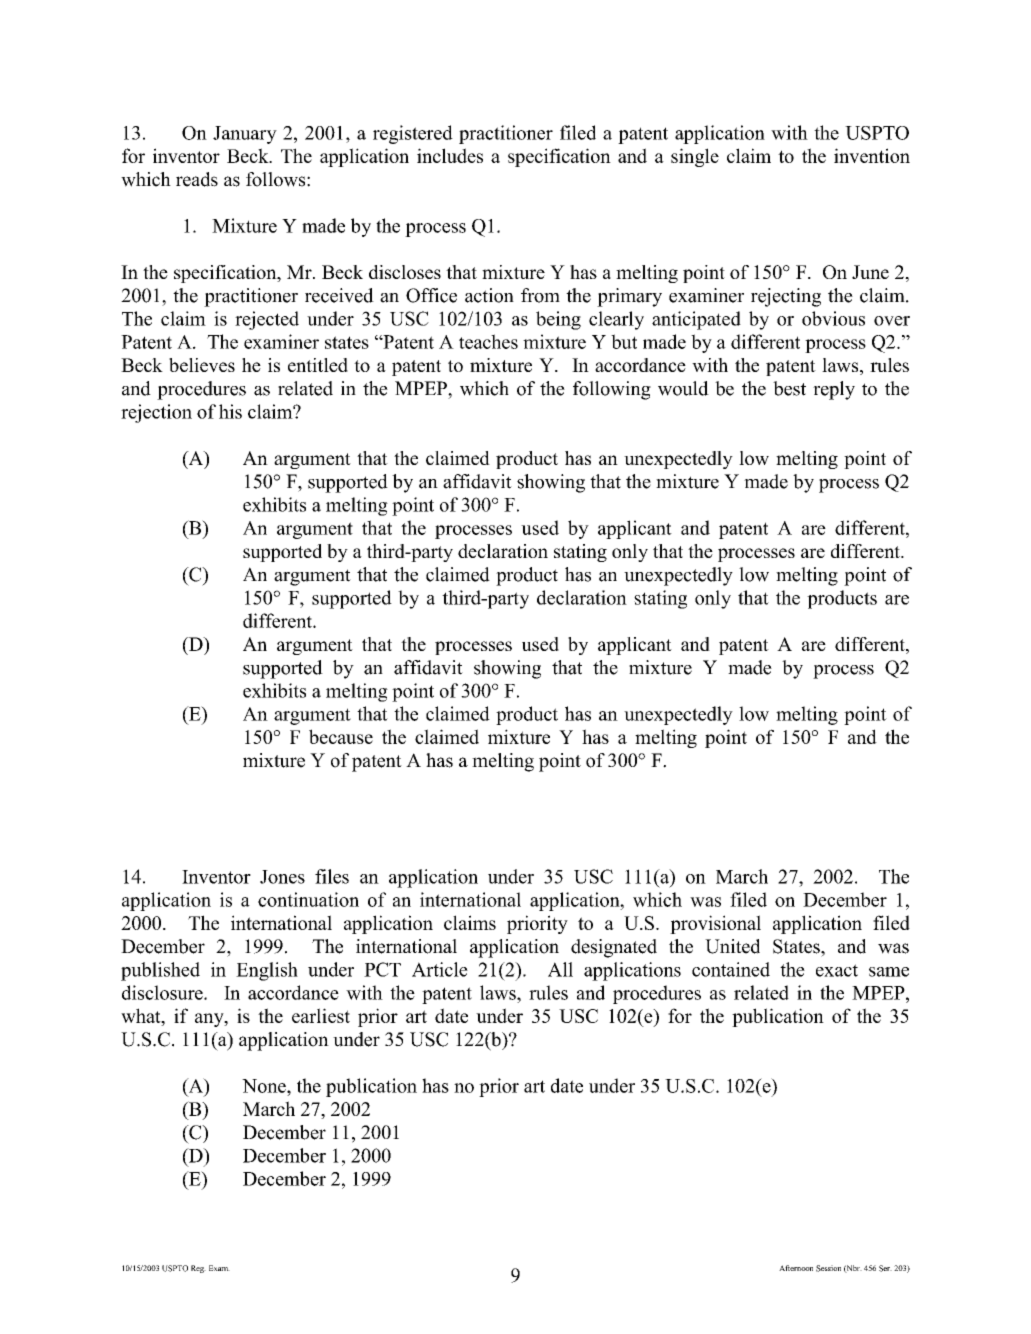 The width and height of the document is (1031, 1334). What do you see at coordinates (789, 388) in the document?
I see `best` at bounding box center [789, 388].
